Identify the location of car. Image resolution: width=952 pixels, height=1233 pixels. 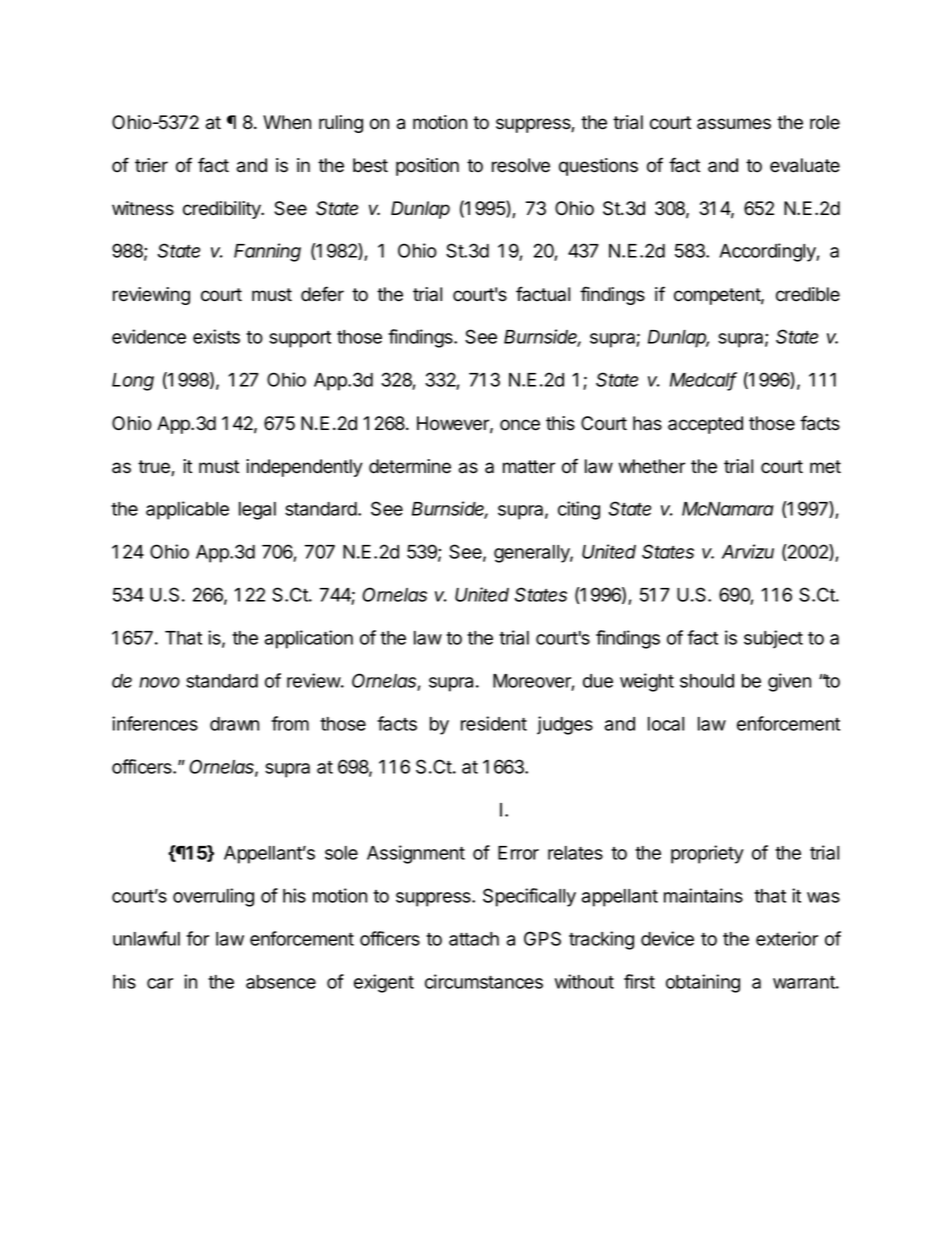
(160, 983).
